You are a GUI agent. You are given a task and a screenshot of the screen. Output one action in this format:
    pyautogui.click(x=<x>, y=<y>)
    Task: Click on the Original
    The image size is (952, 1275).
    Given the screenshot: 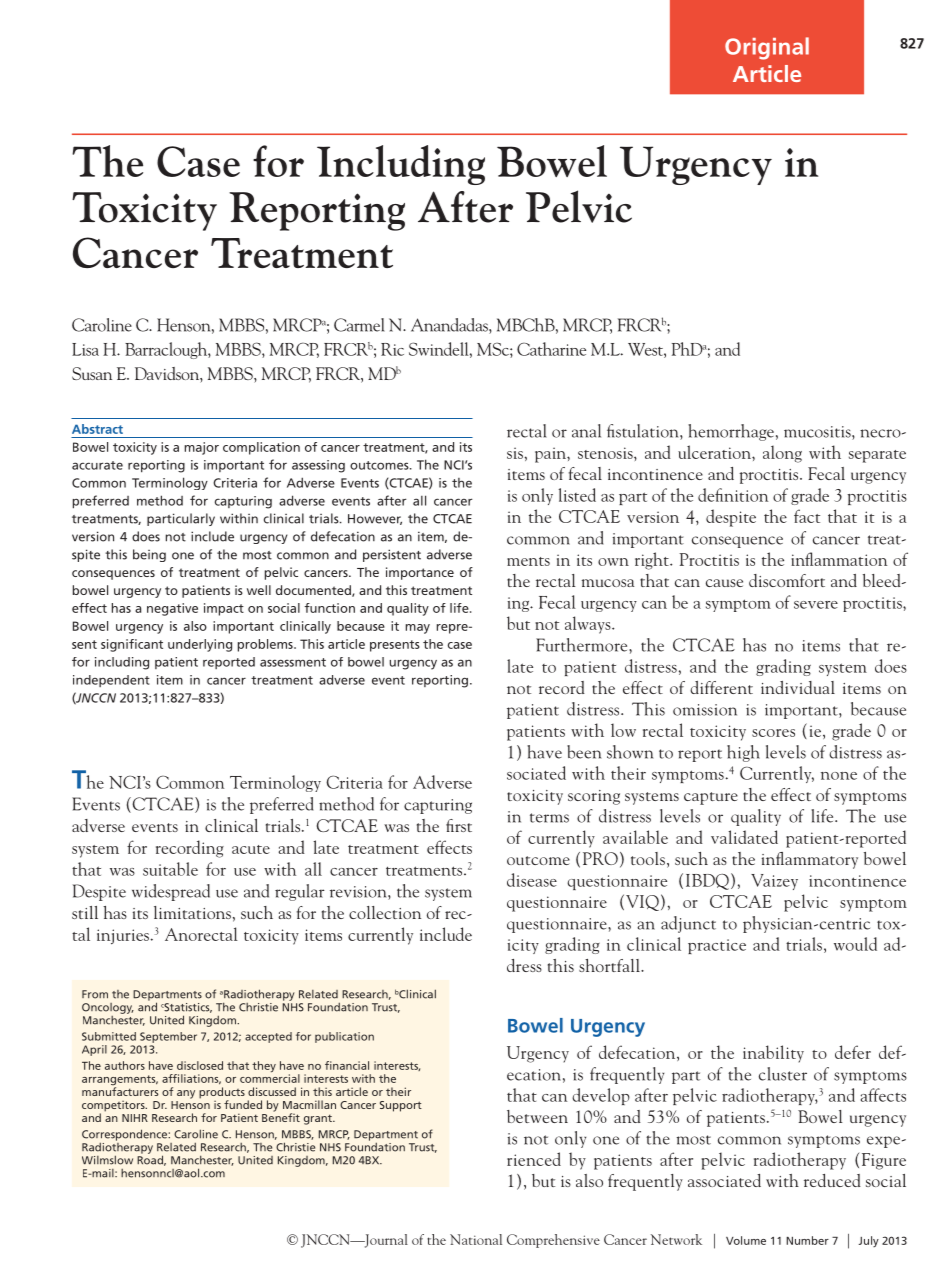 What is the action you would take?
    pyautogui.click(x=767, y=48)
